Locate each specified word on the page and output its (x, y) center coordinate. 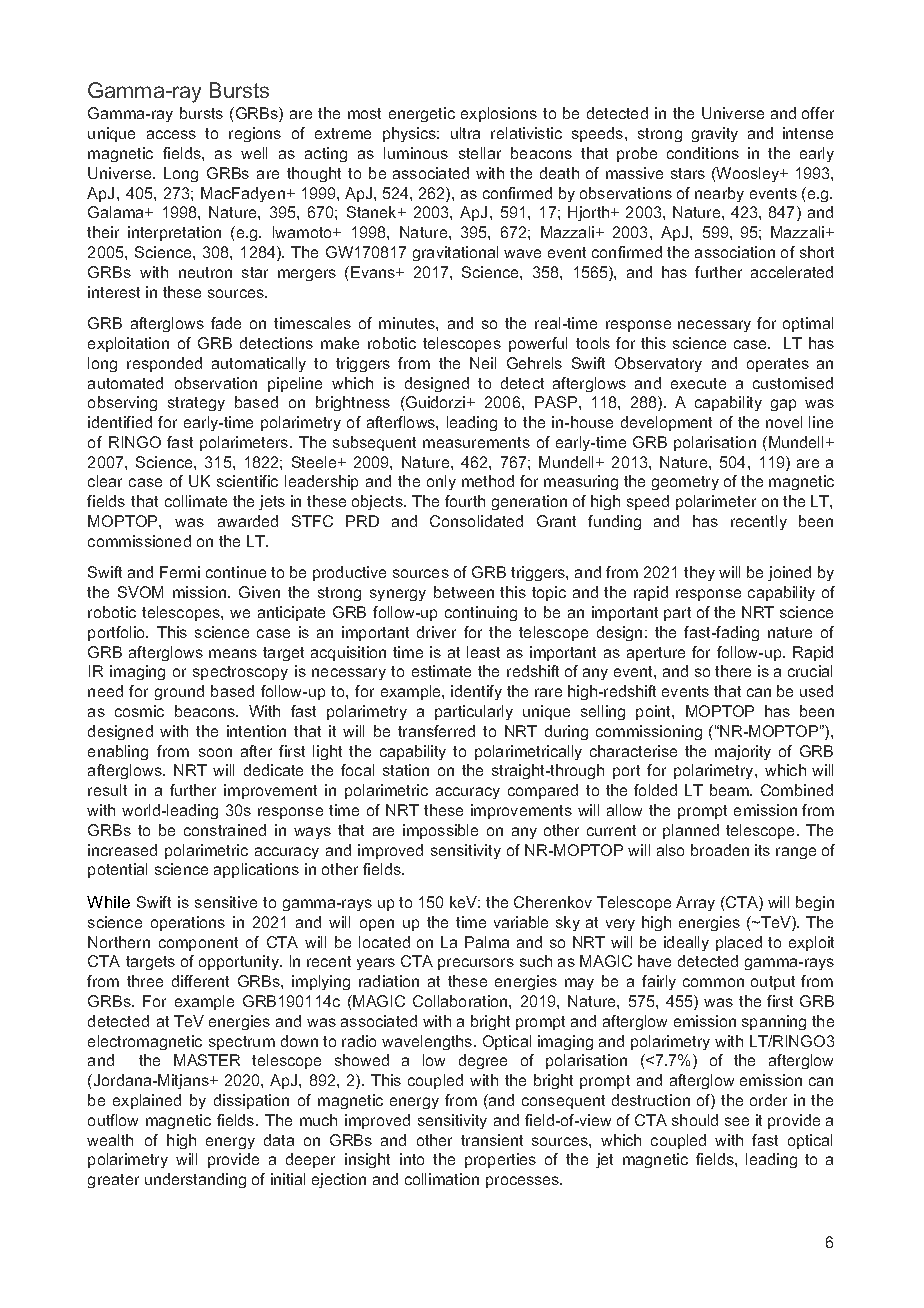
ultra (465, 133)
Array (695, 903)
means (233, 653)
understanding (195, 1180)
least (483, 652)
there (733, 671)
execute (698, 383)
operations (188, 923)
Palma (487, 942)
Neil (483, 363)
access (171, 134)
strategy (196, 404)
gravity (715, 134)
